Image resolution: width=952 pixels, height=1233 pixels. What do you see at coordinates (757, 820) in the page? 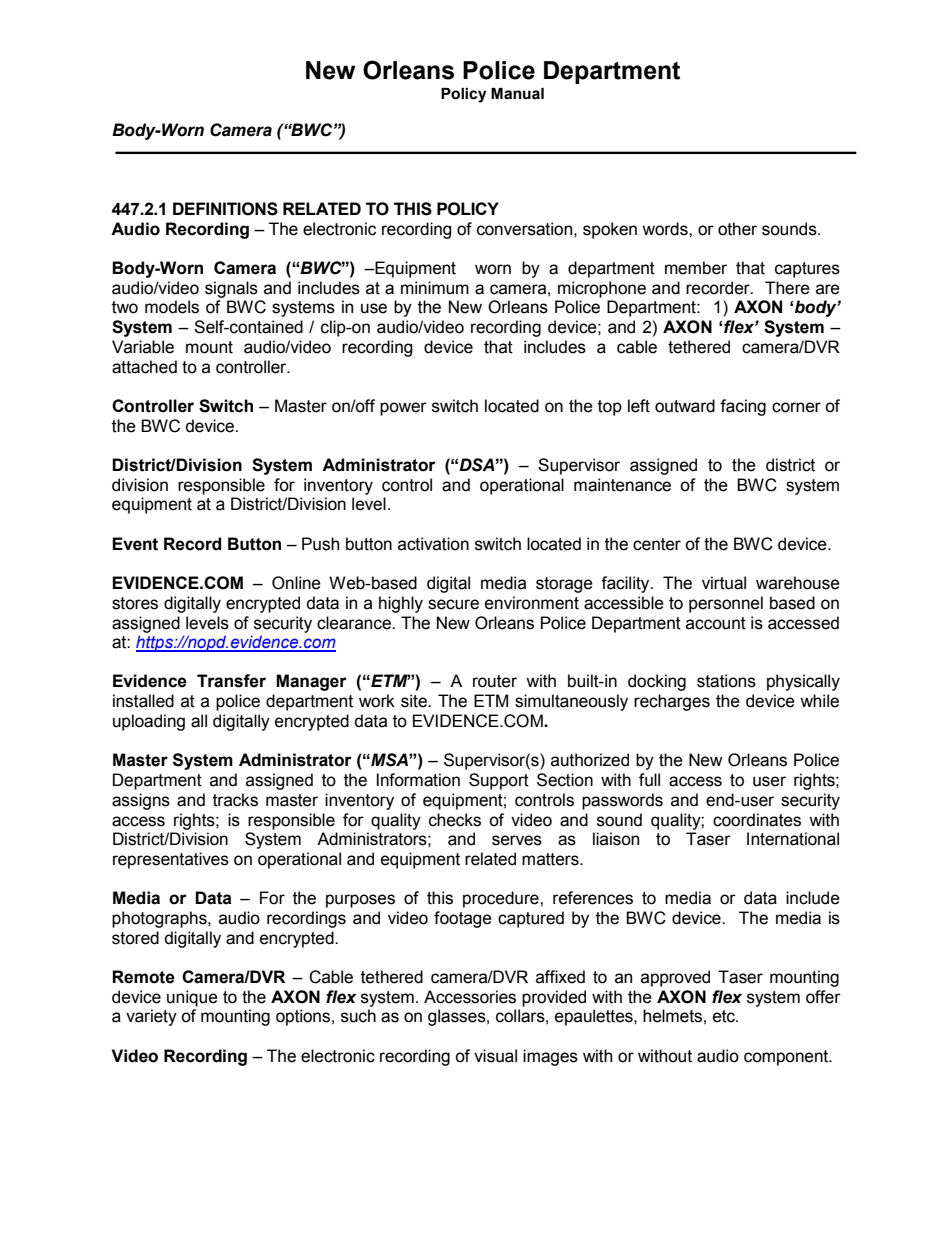
I see `coordinates` at bounding box center [757, 820].
